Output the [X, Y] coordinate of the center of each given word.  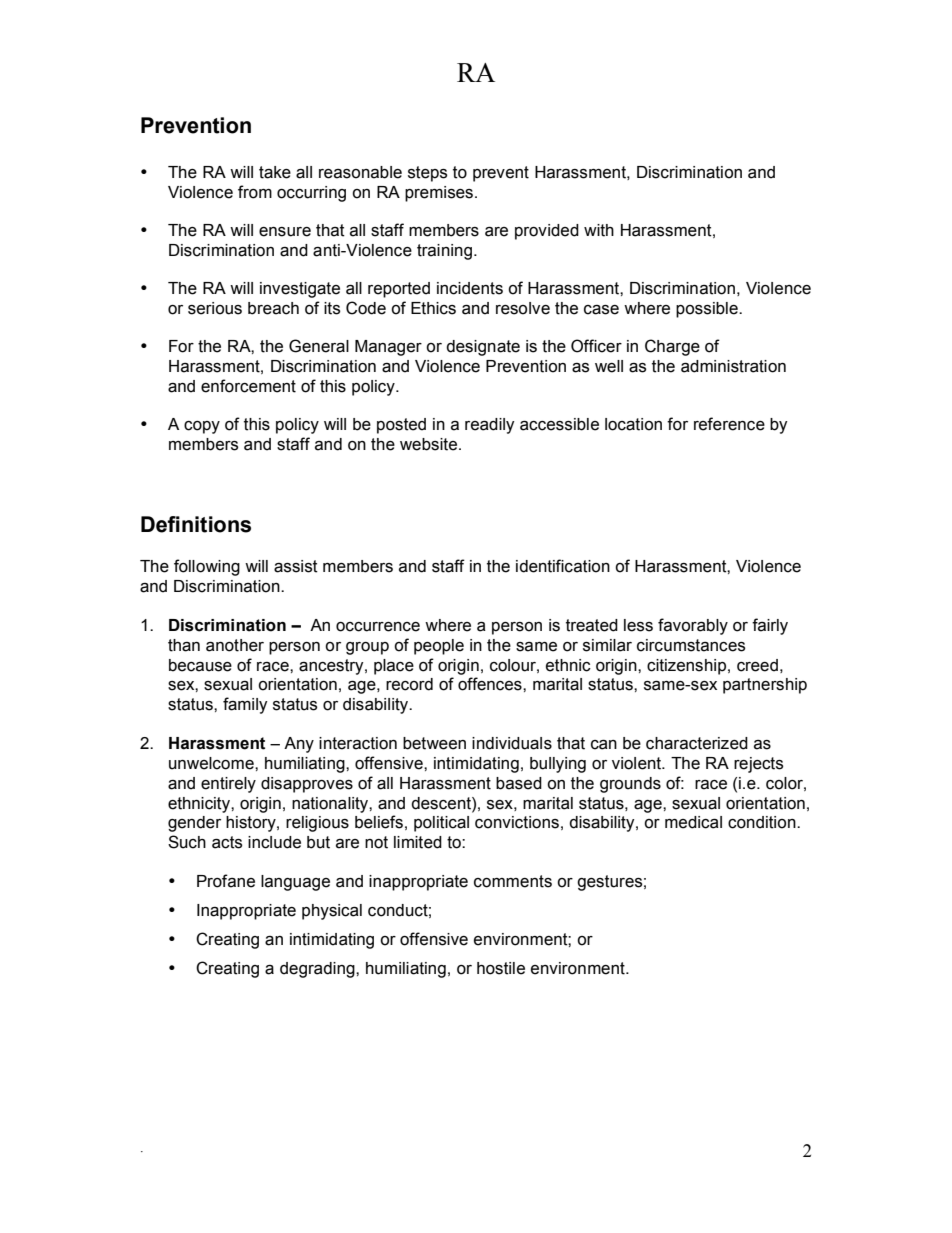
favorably [693, 626]
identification [563, 566]
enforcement [248, 386]
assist [296, 566]
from [255, 192]
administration [733, 366]
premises [439, 194]
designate [483, 348]
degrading [318, 970]
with [599, 230]
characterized [697, 743]
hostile [501, 968]
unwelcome [212, 763]
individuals [512, 743]
